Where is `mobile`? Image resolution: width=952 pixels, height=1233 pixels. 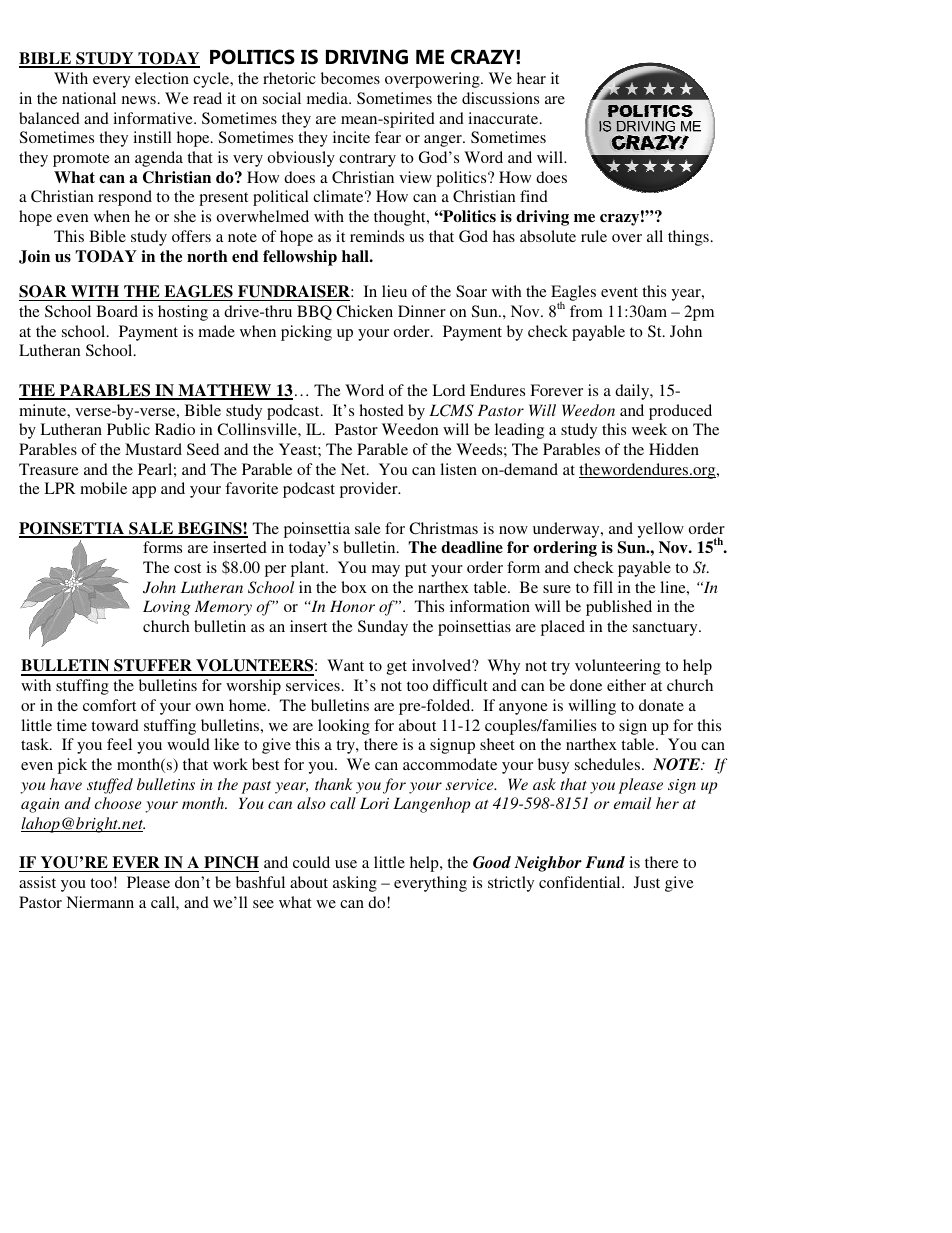 mobile is located at coordinates (103, 488).
